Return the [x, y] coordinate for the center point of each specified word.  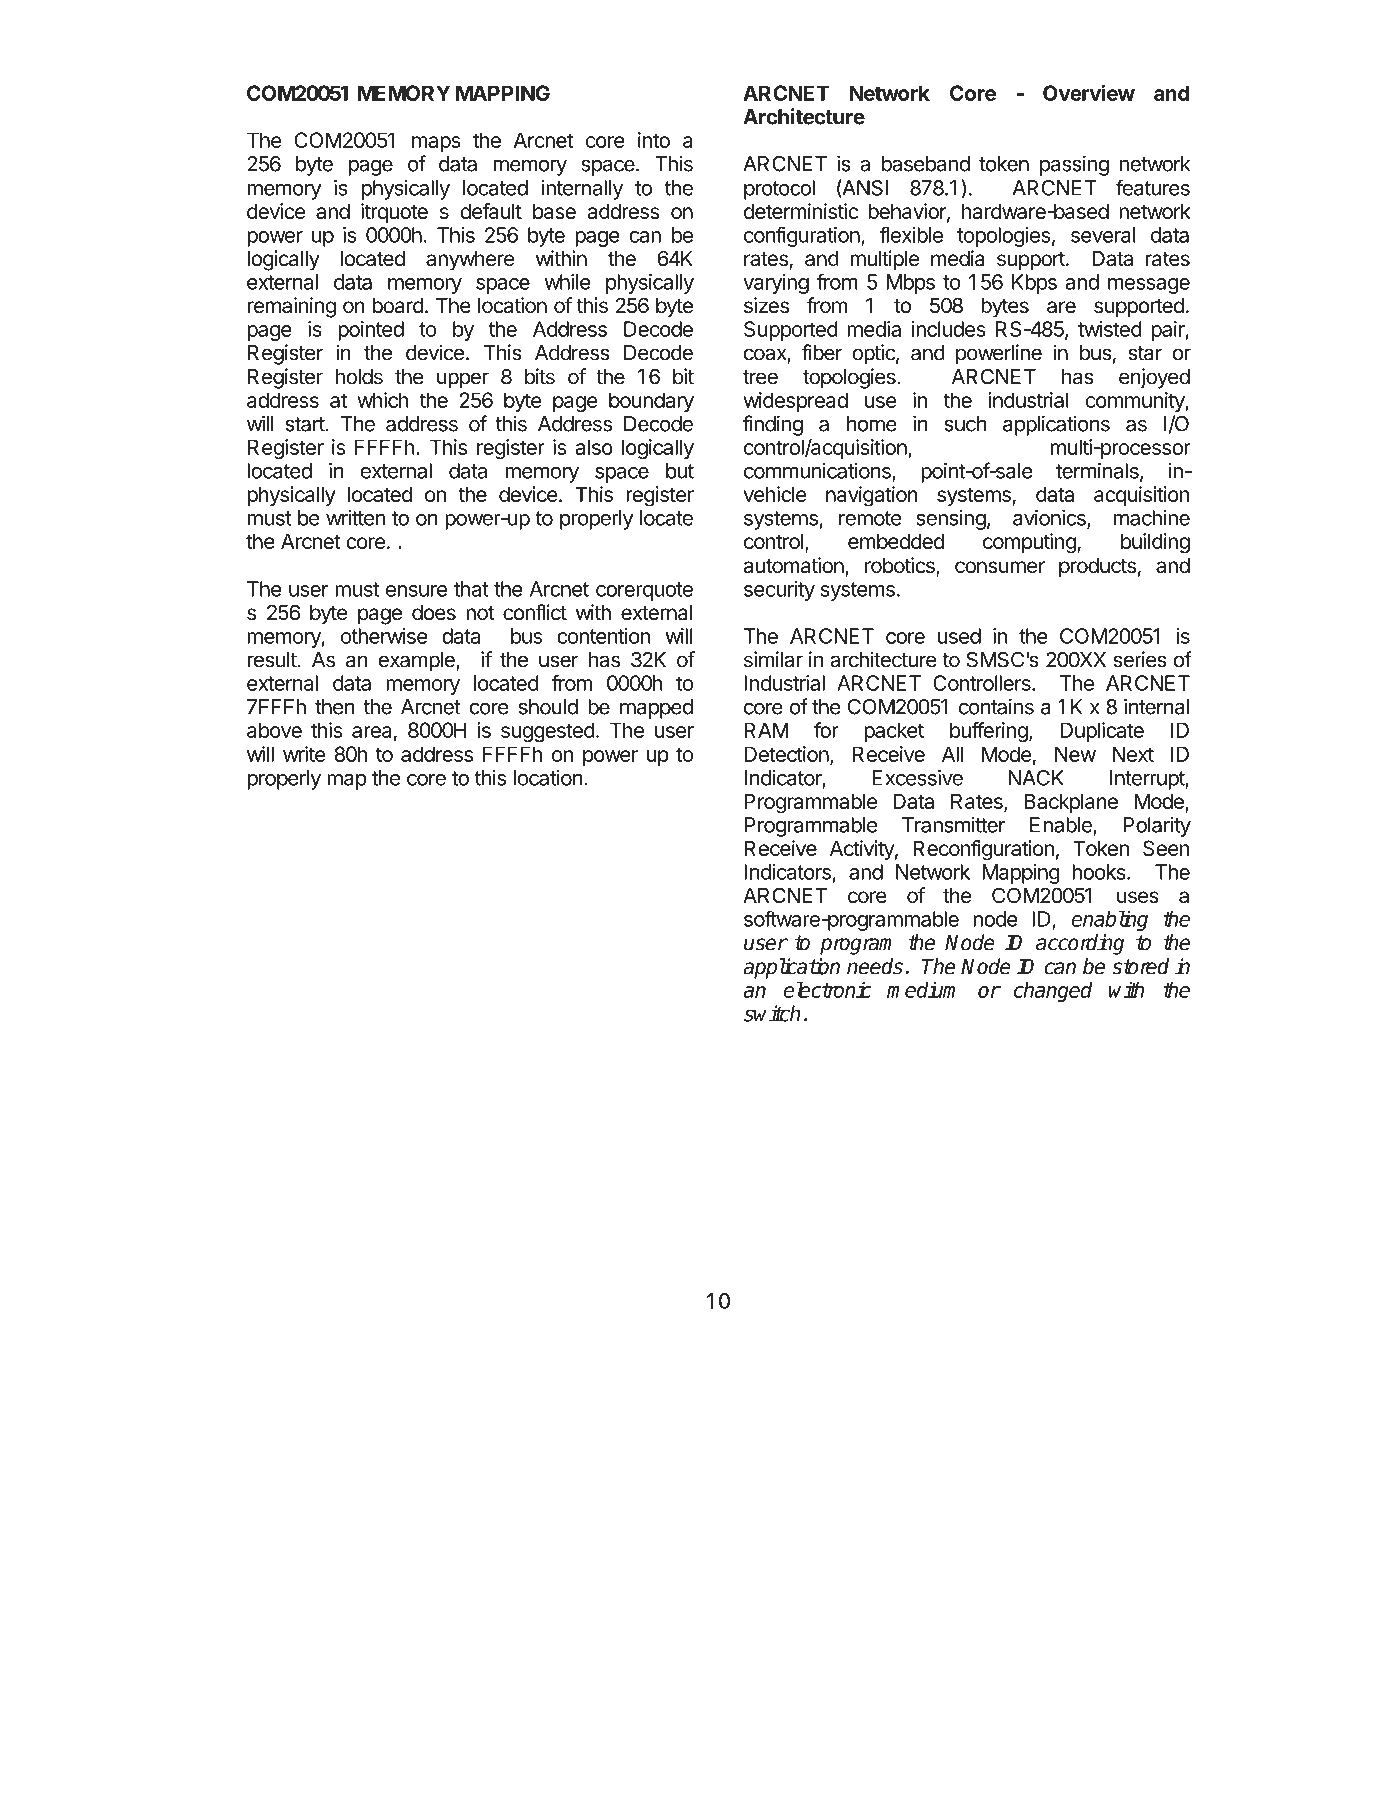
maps [436, 144]
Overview [1089, 93]
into [654, 140]
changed [1053, 992]
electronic [827, 989]
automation [795, 566]
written [355, 518]
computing [1029, 543]
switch [772, 1013]
